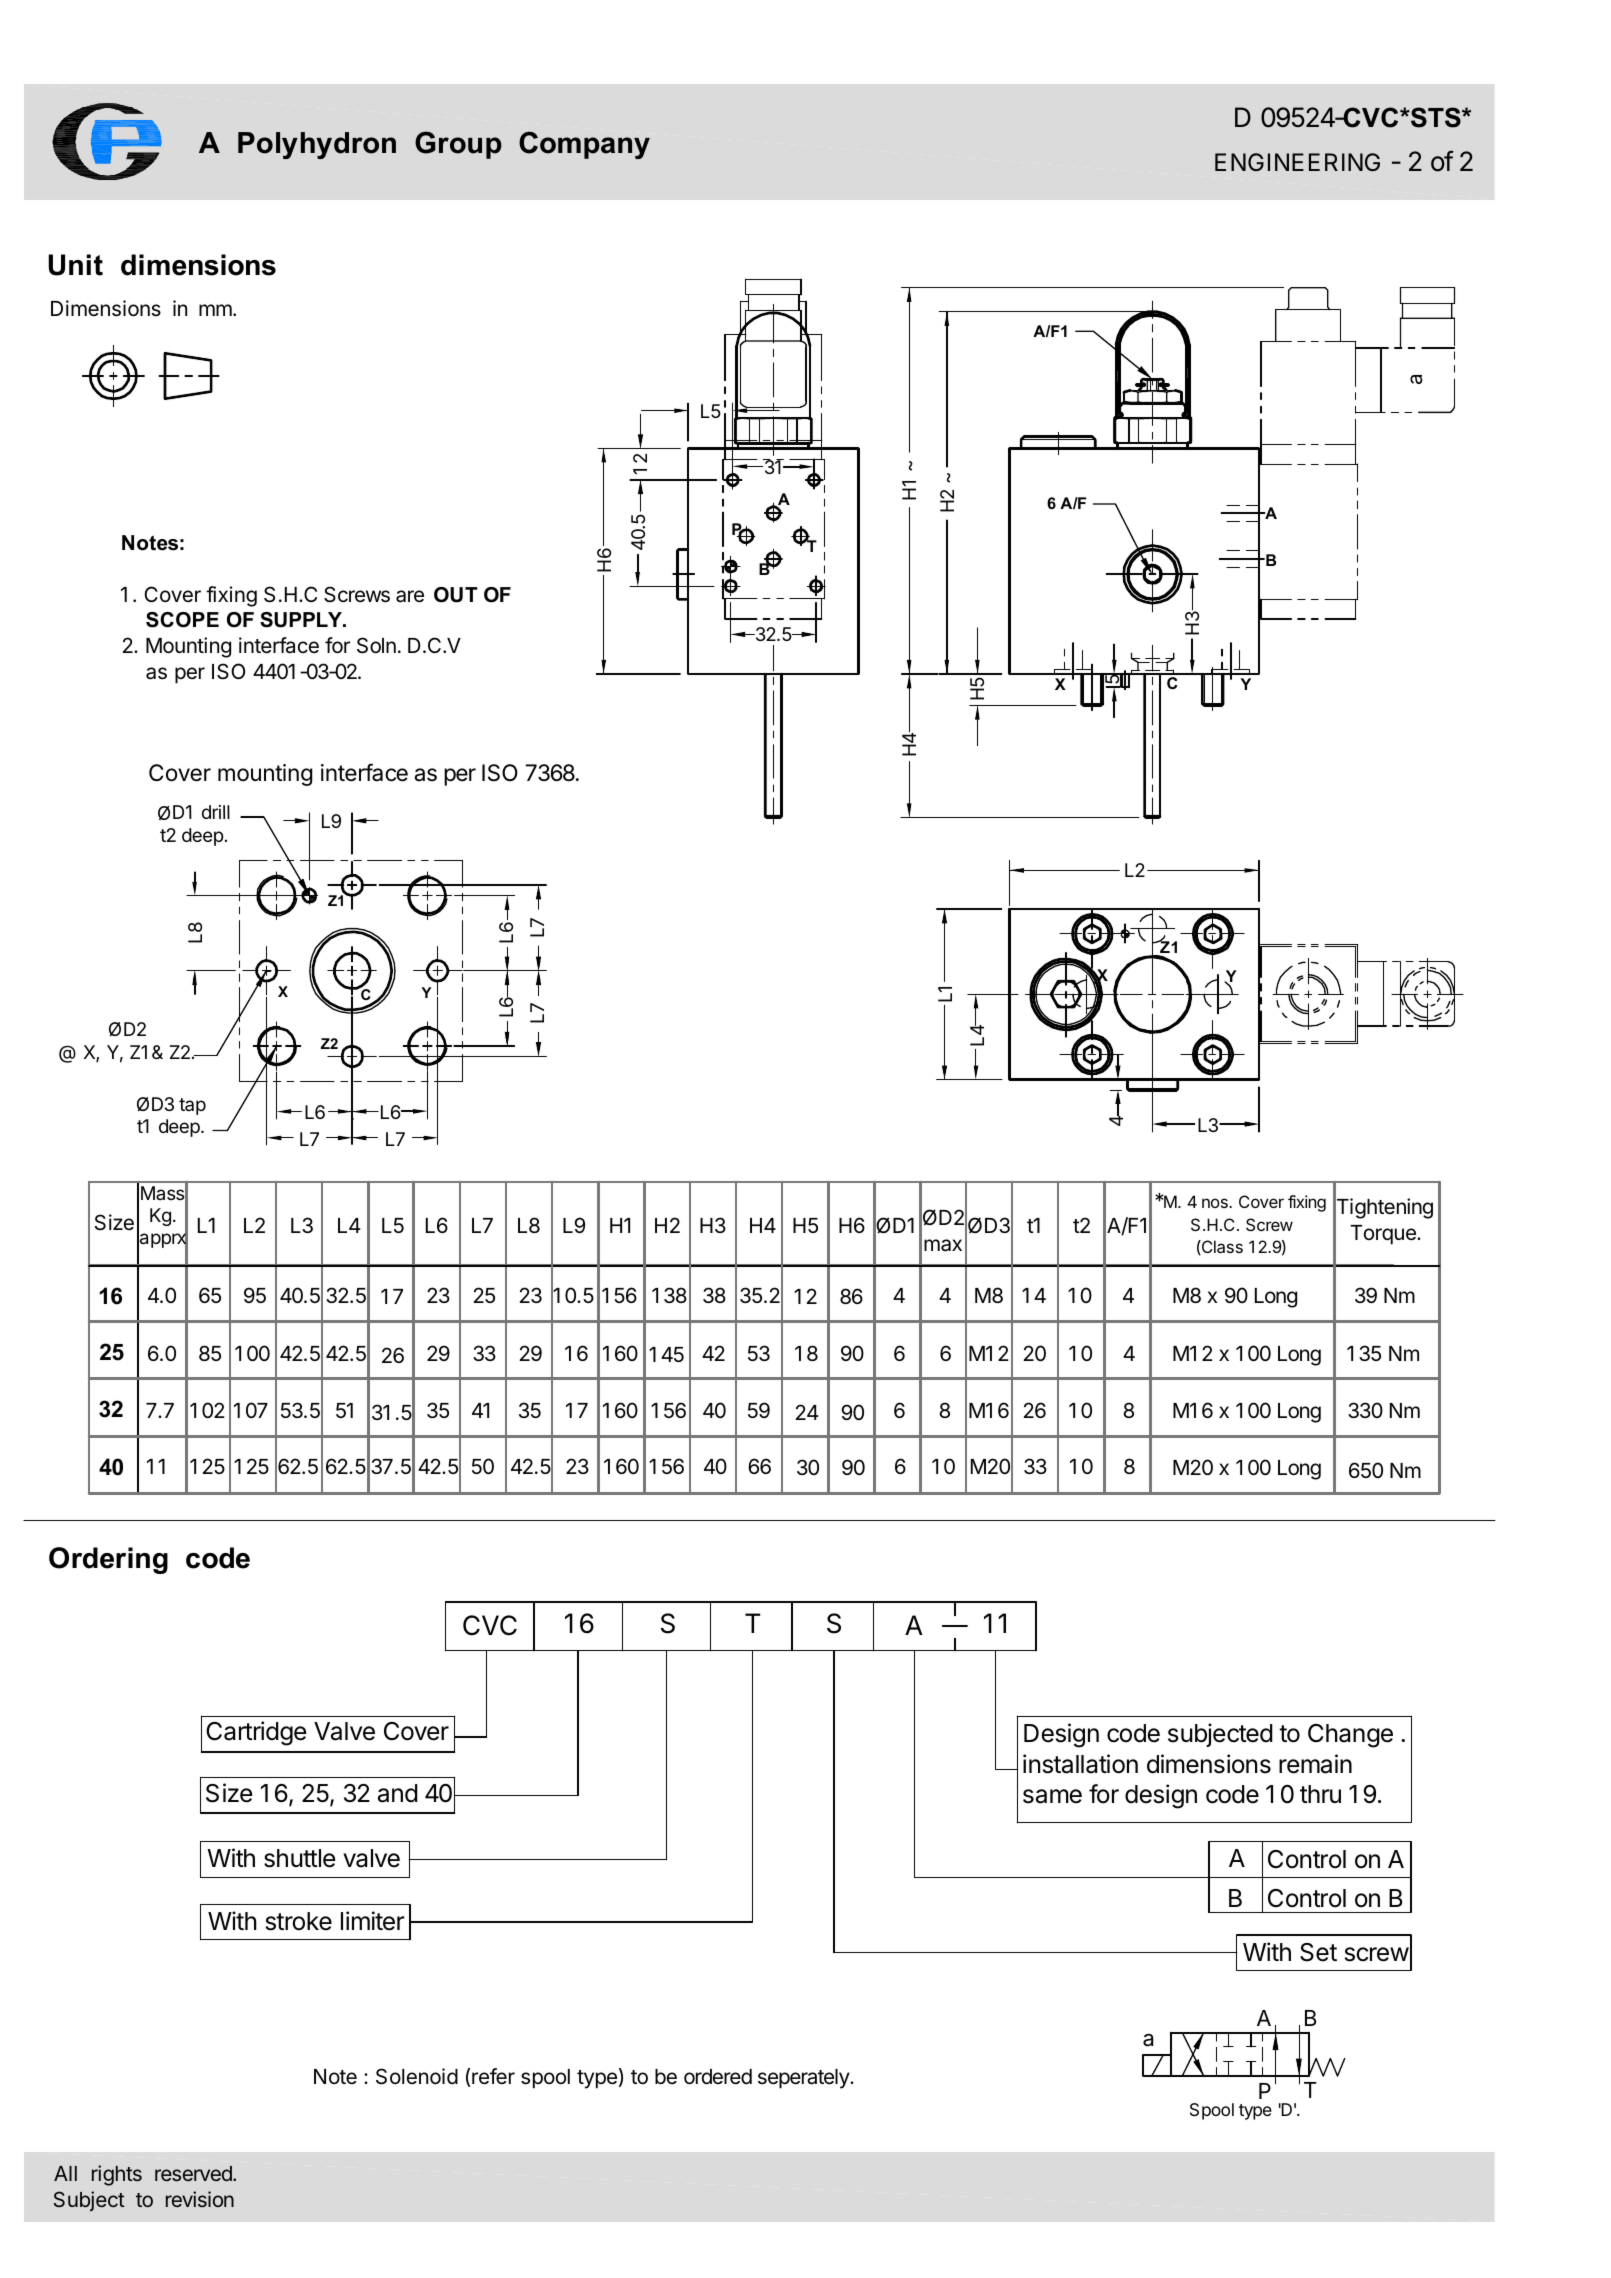 Image resolution: width=1611 pixels, height=2278 pixels. Describe the element at coordinates (182, 620) in the screenshot. I see `SCOPE` at that location.
